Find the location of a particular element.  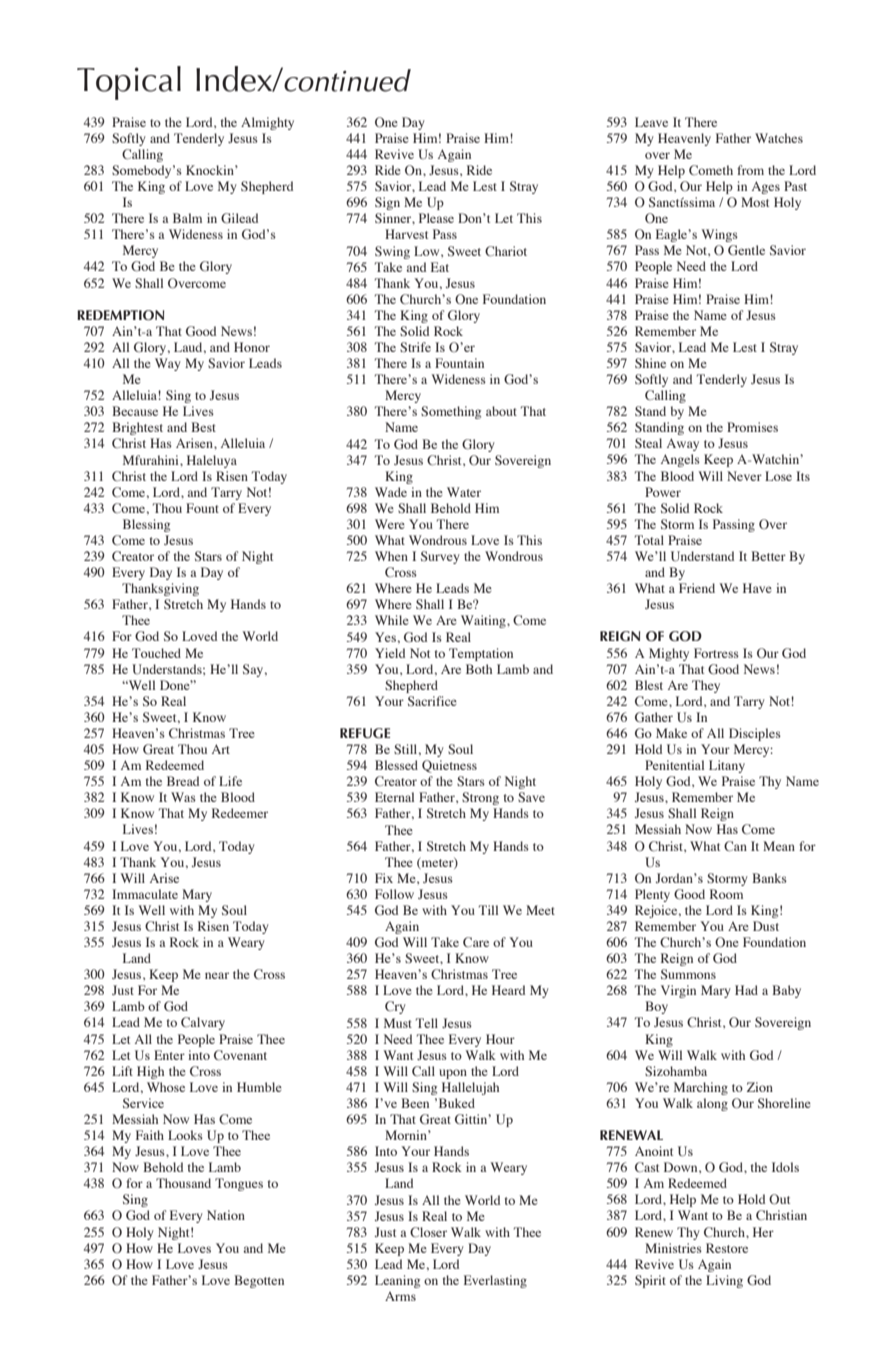

Knockin is located at coordinates (211, 170).
